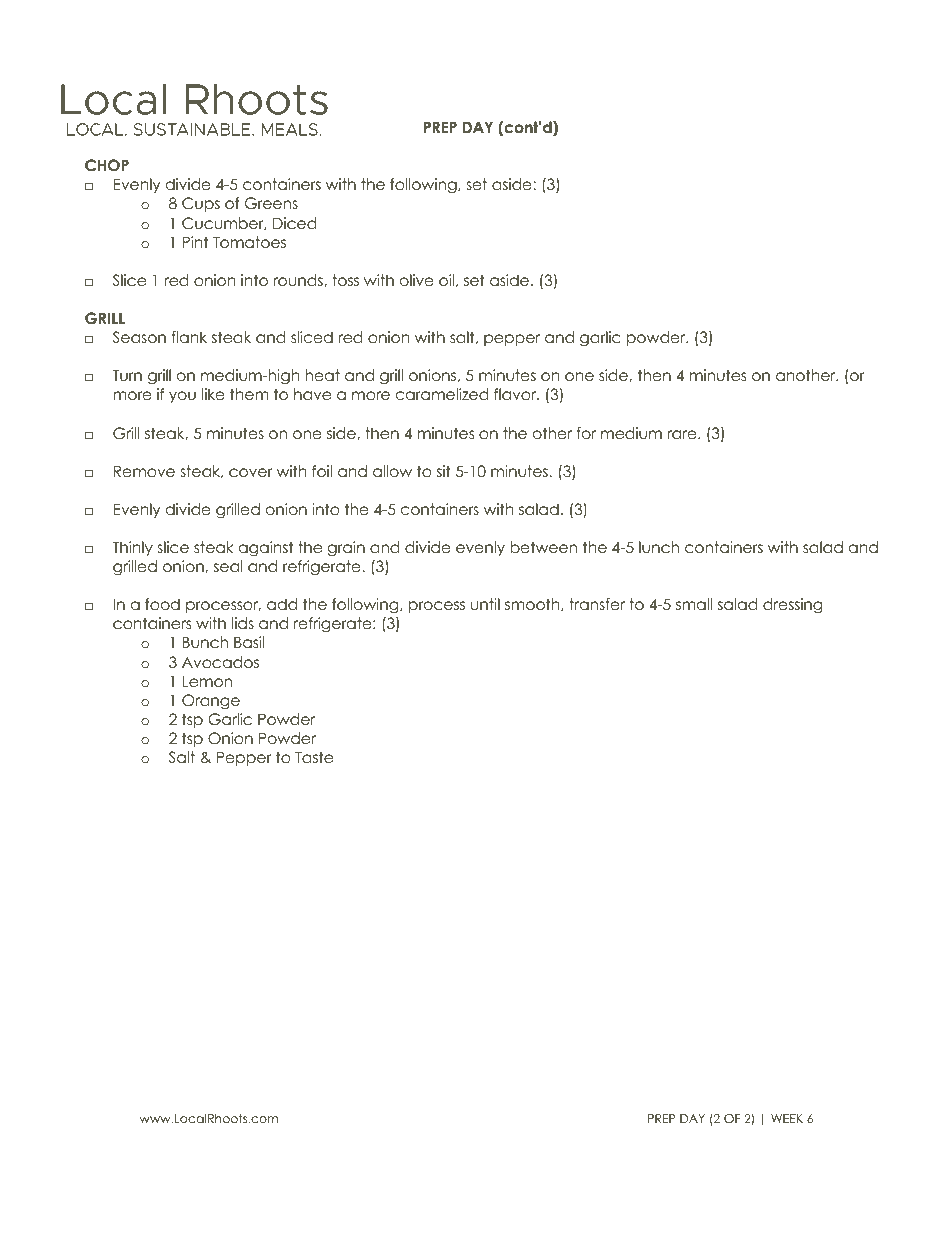  Describe the element at coordinates (444, 471) in the screenshot. I see `sit` at that location.
